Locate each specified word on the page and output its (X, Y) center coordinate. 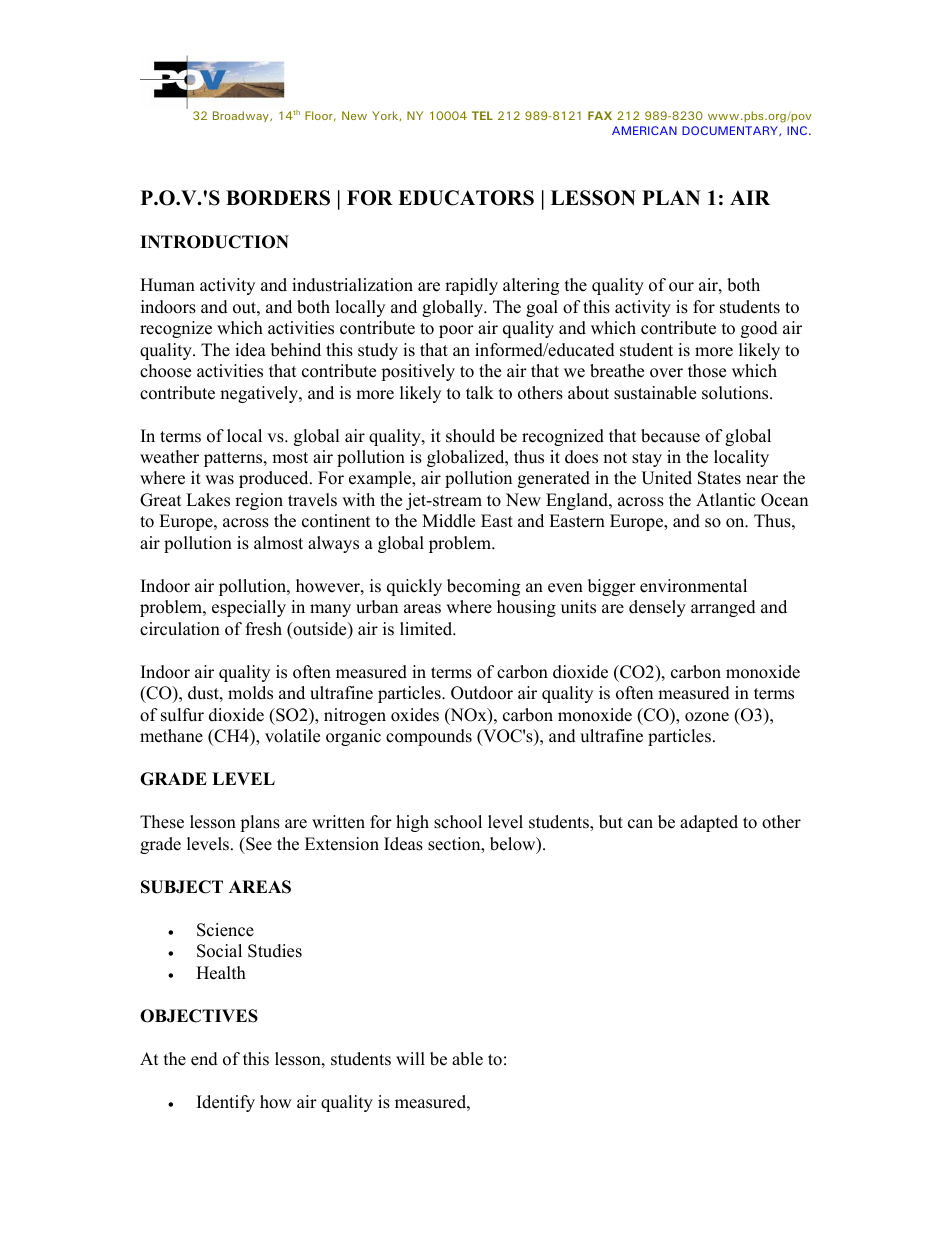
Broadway (242, 116)
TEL (482, 115)
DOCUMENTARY (731, 131)
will (410, 1058)
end (204, 1059)
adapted (709, 823)
